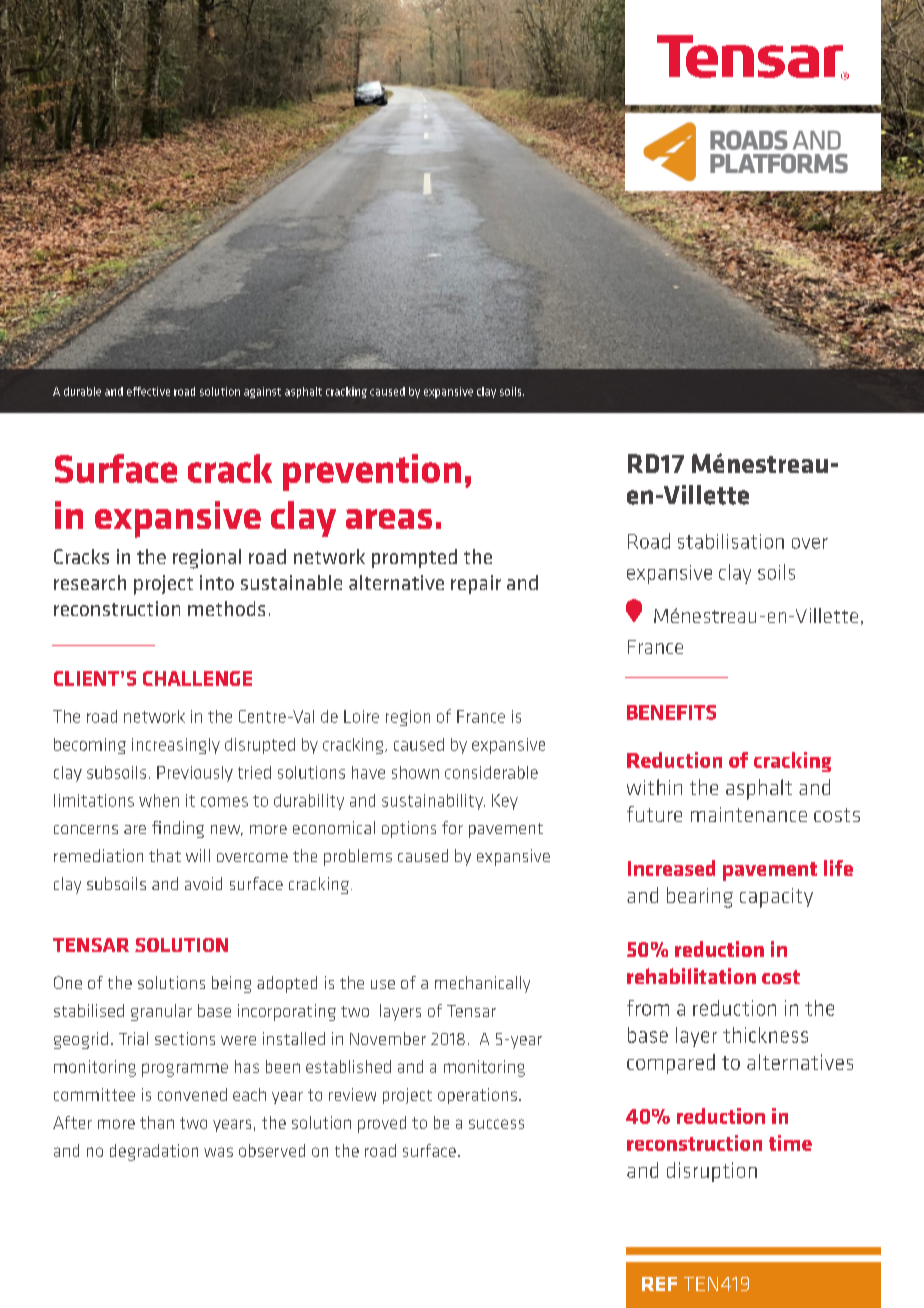 This page has height=1308, width=924. What do you see at coordinates (731, 541) in the page?
I see `stabilisation` at bounding box center [731, 541].
